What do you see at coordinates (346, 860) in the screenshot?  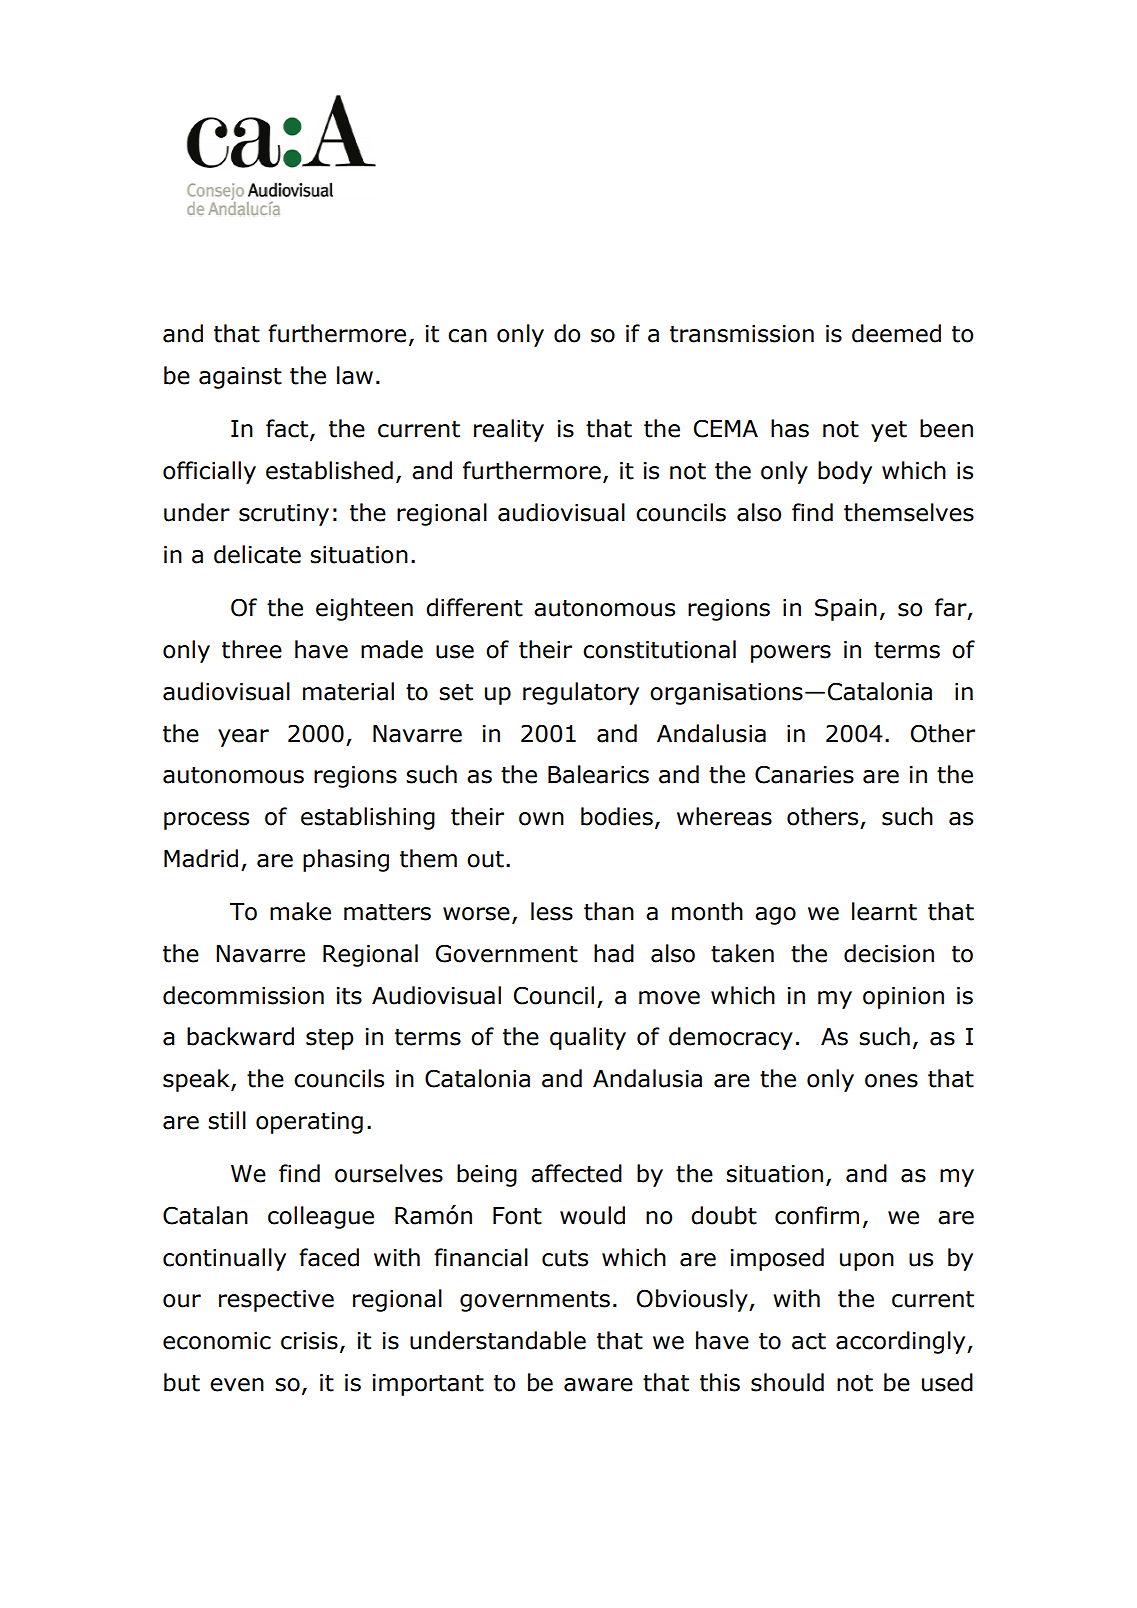 I see `phasing` at bounding box center [346, 860].
